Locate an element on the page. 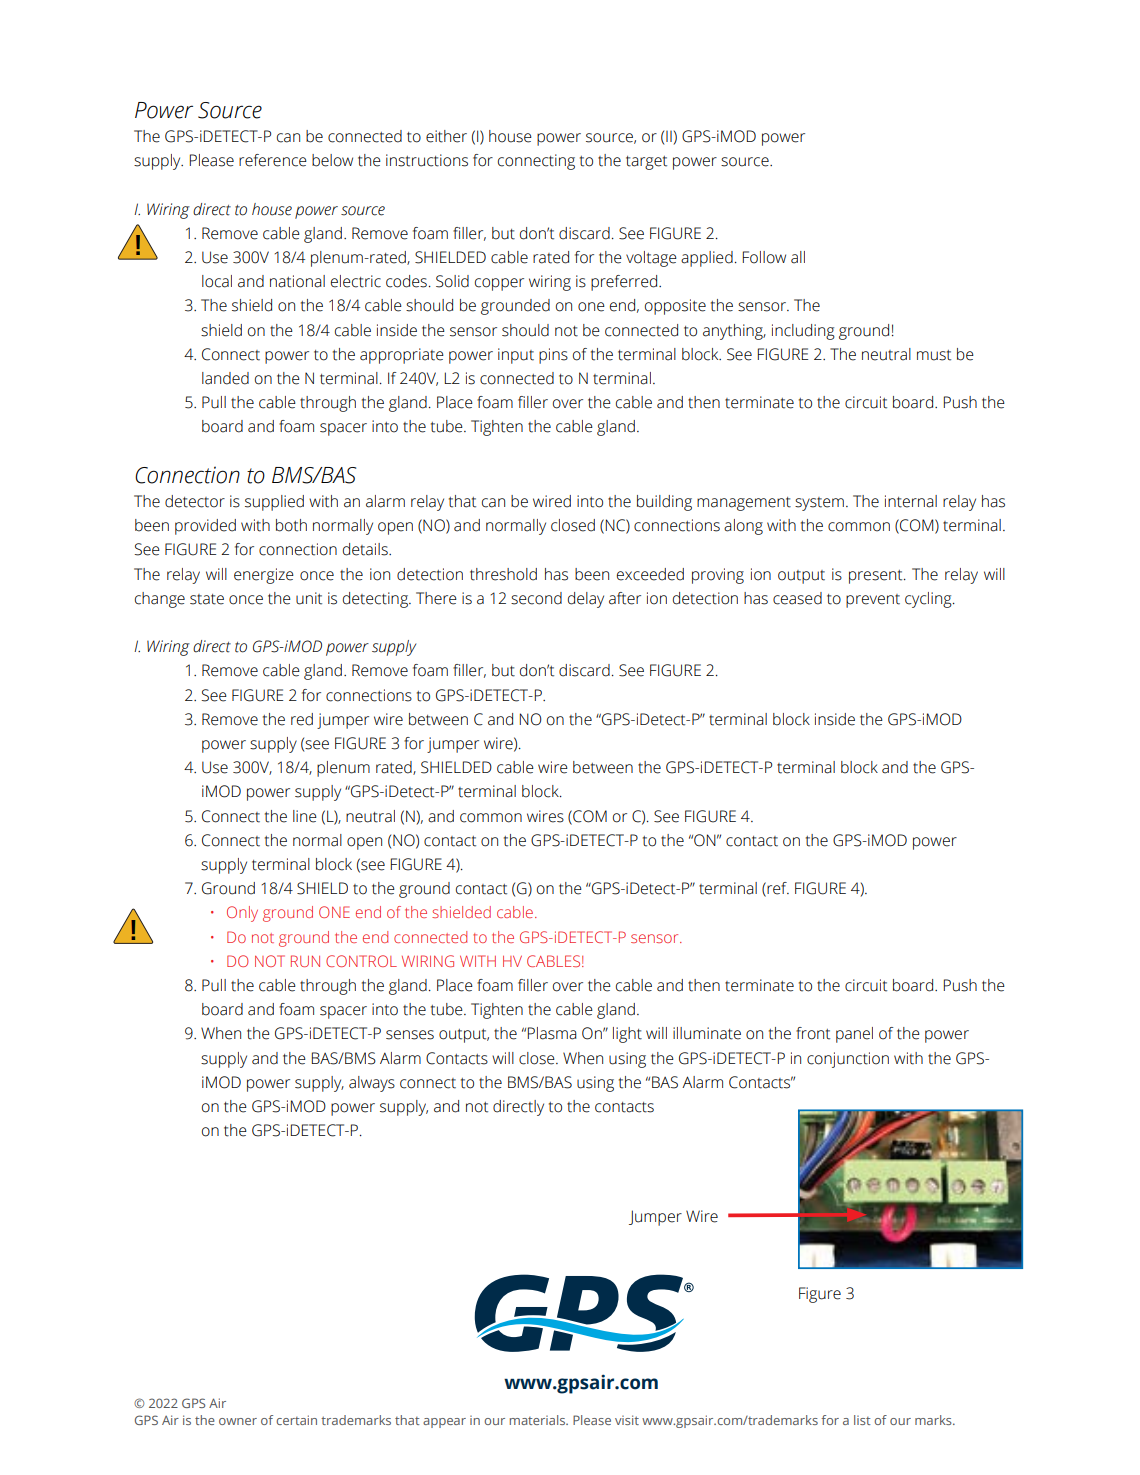 This document has height=1475, width=1140. materials is located at coordinates (538, 1420).
